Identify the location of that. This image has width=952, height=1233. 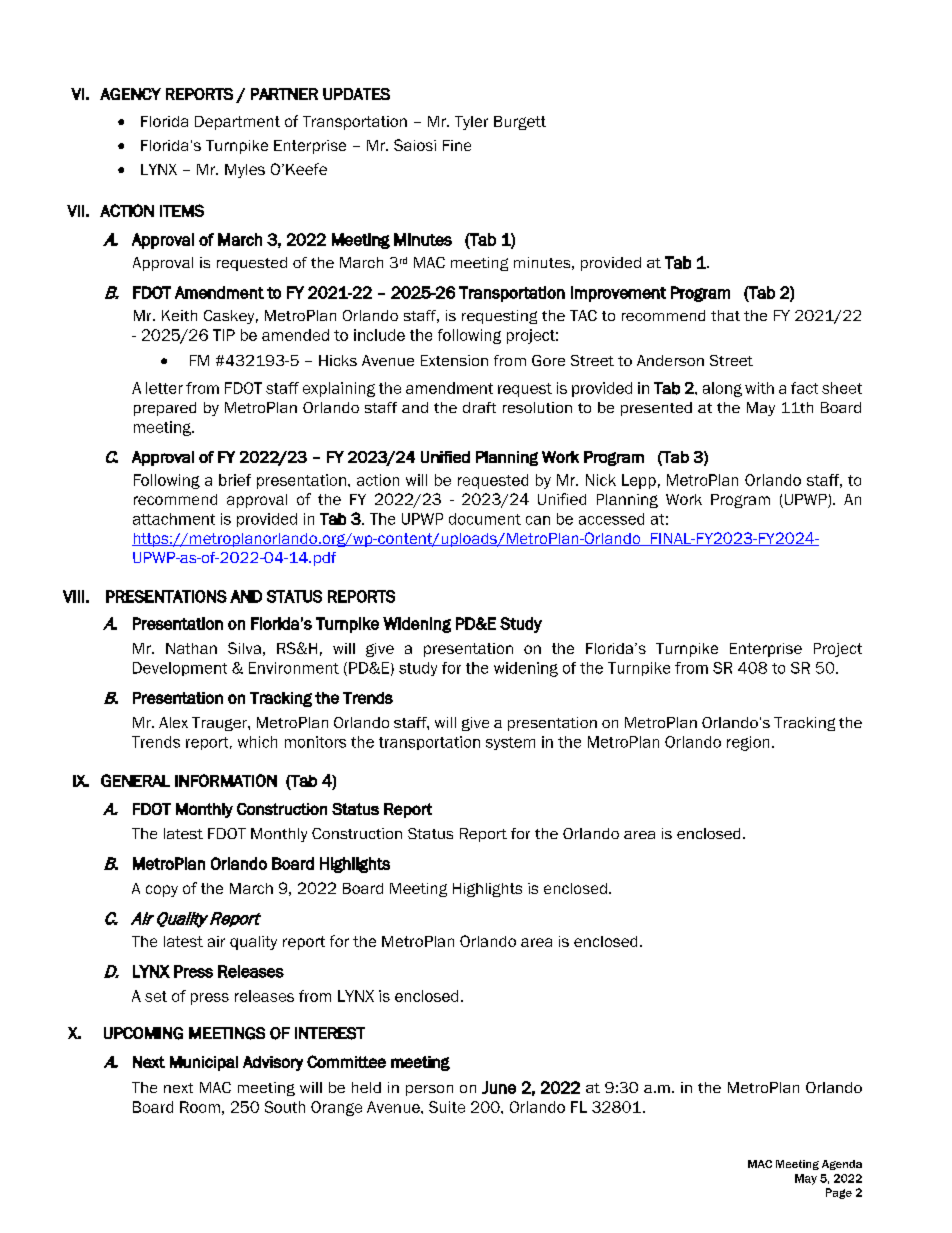
(725, 315).
